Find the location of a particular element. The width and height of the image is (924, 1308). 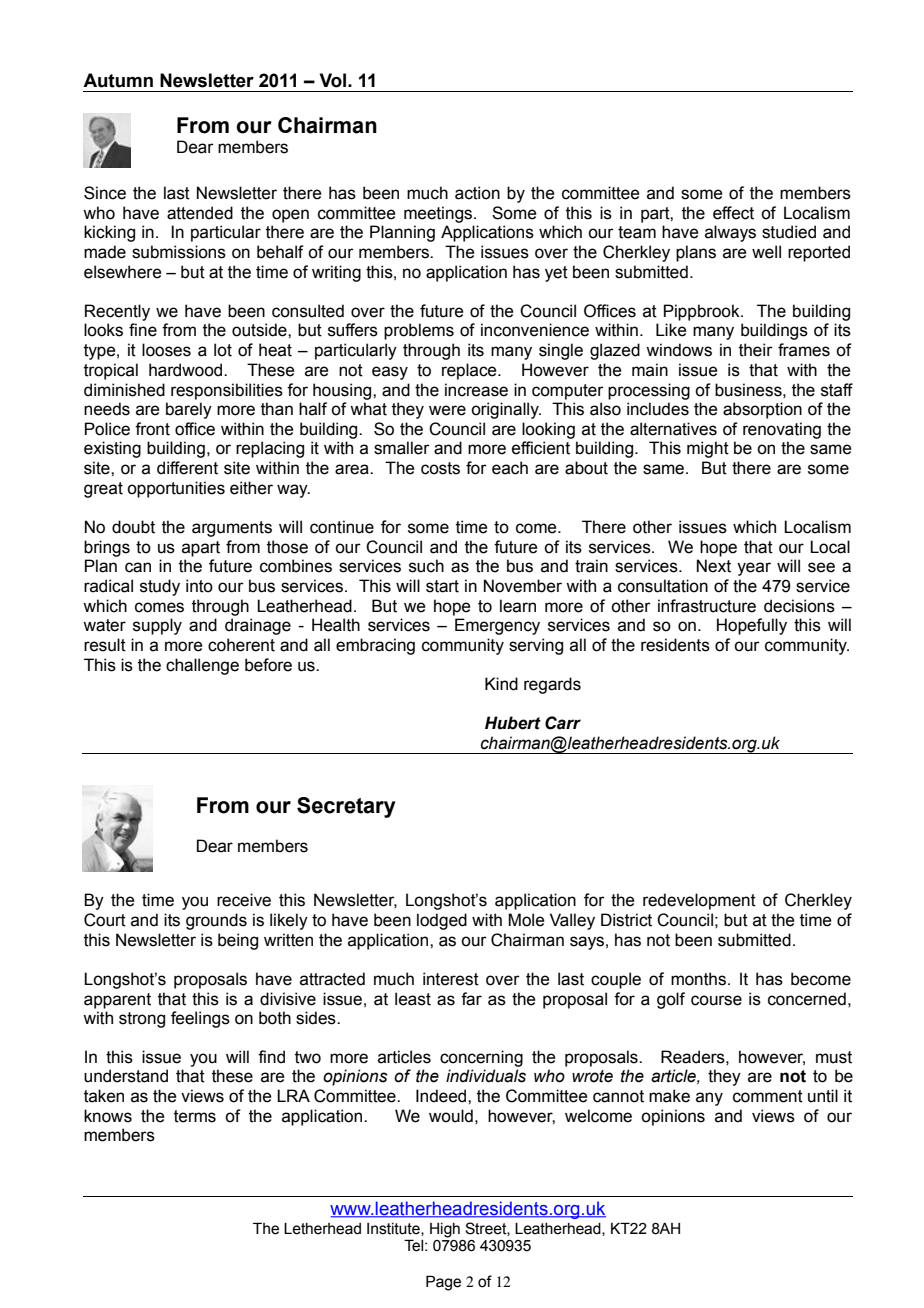

action is located at coordinates (477, 193).
